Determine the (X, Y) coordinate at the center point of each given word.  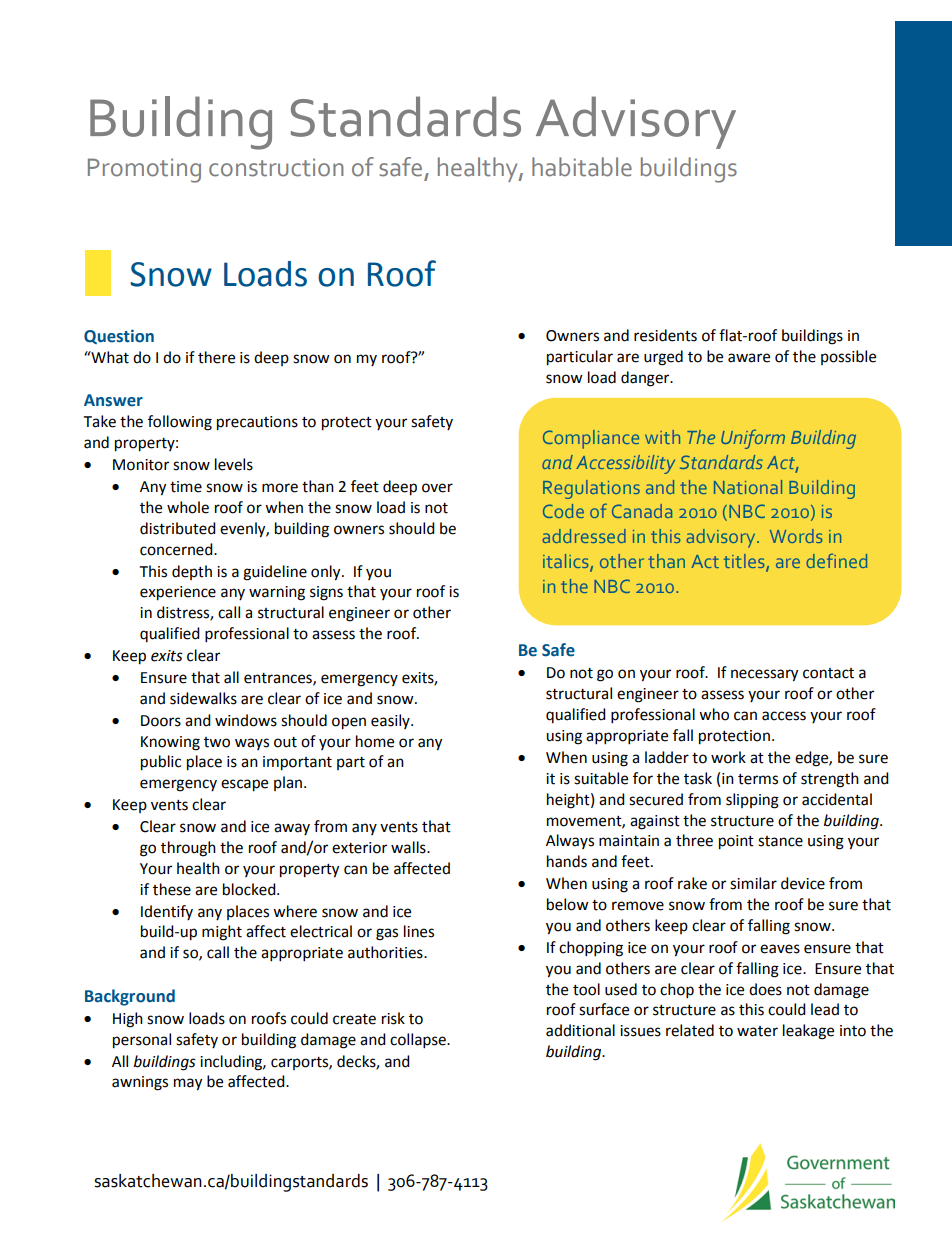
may (188, 1084)
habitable (582, 167)
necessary (764, 675)
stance (780, 841)
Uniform (753, 439)
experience (178, 593)
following (180, 423)
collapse (419, 1041)
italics (566, 561)
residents (665, 335)
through (188, 849)
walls (409, 847)
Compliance (591, 439)
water (757, 1031)
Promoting (144, 170)
